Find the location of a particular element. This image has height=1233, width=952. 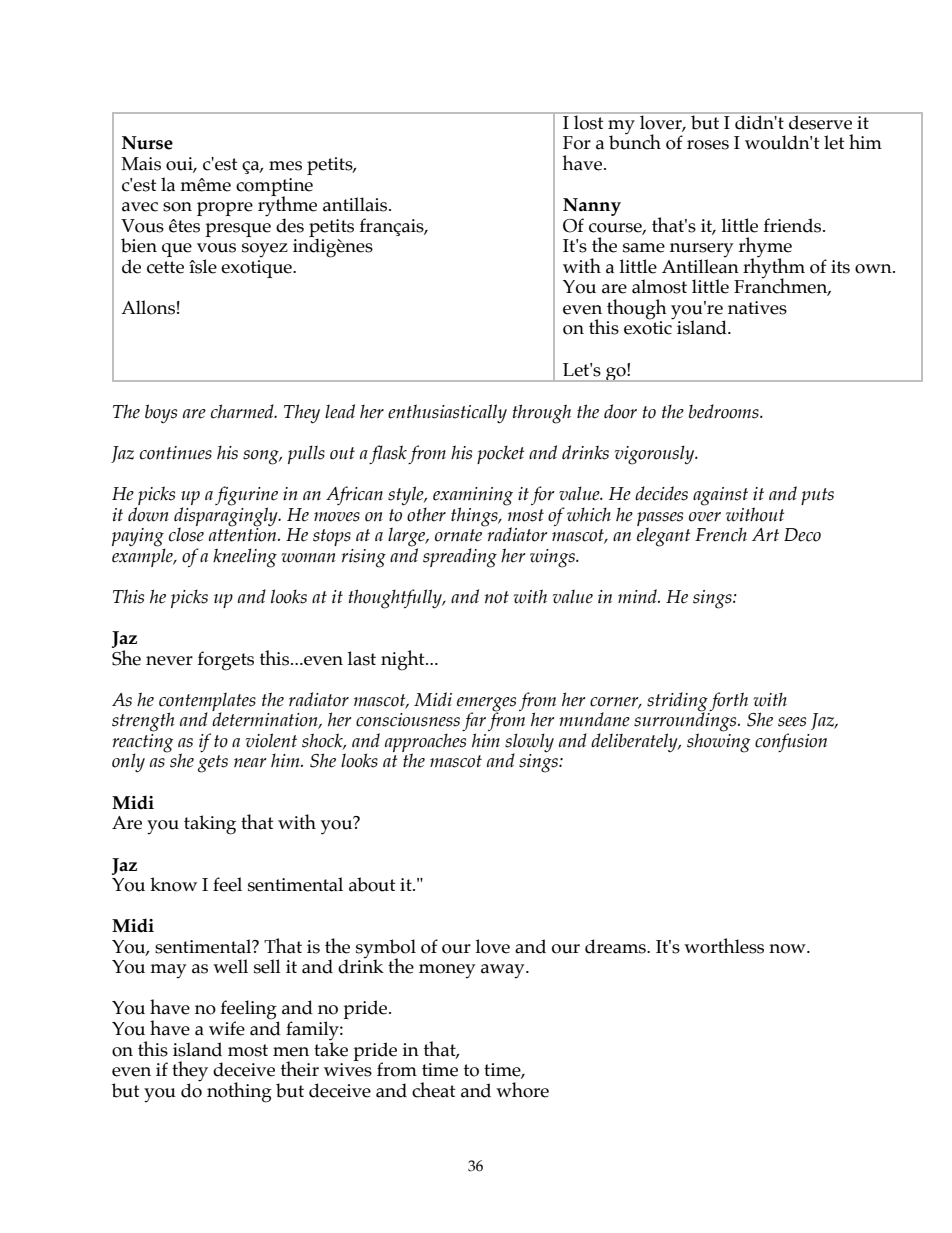

taking is located at coordinates (210, 825).
